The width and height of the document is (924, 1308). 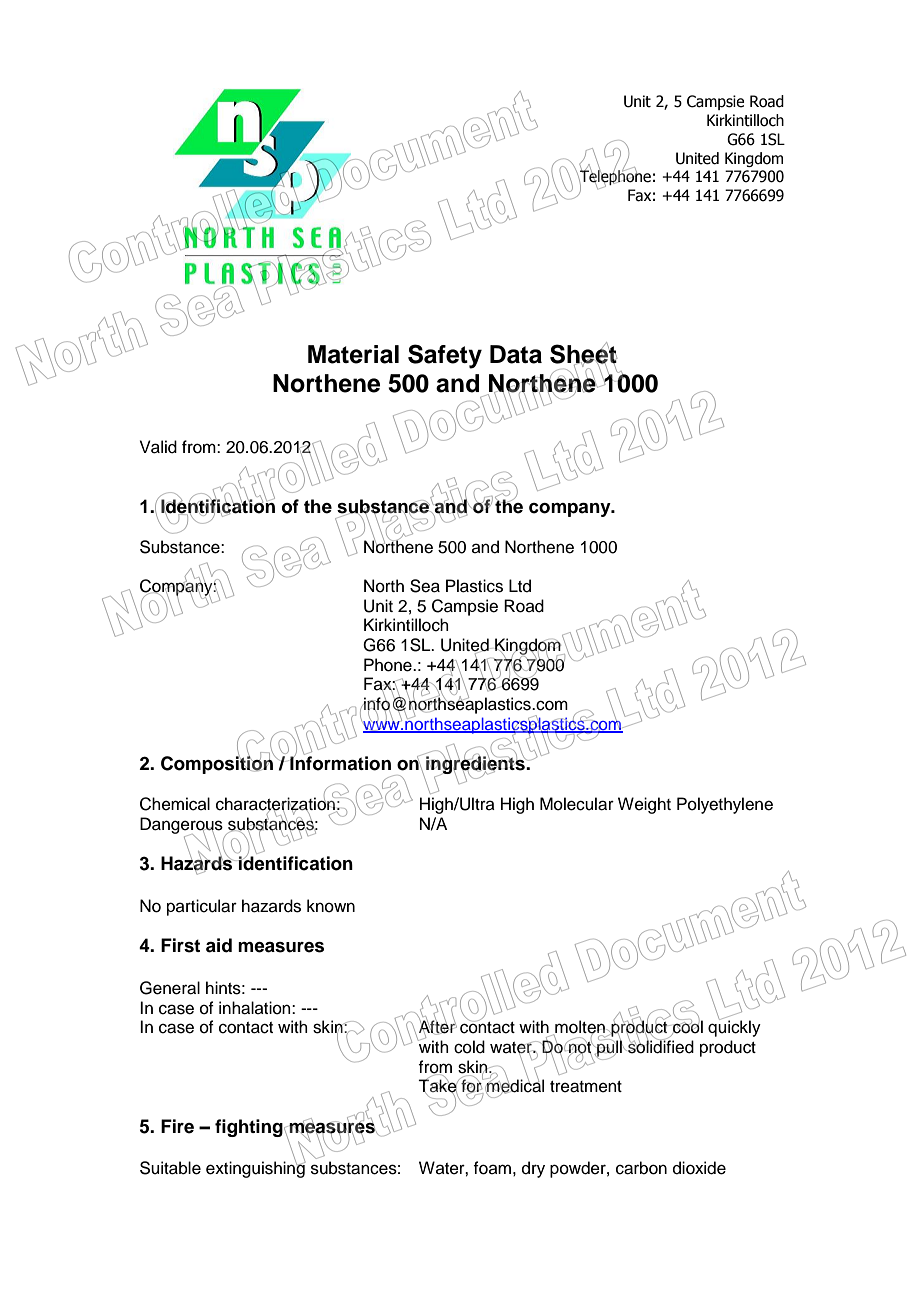 I want to click on Sheet, so click(x=583, y=354).
